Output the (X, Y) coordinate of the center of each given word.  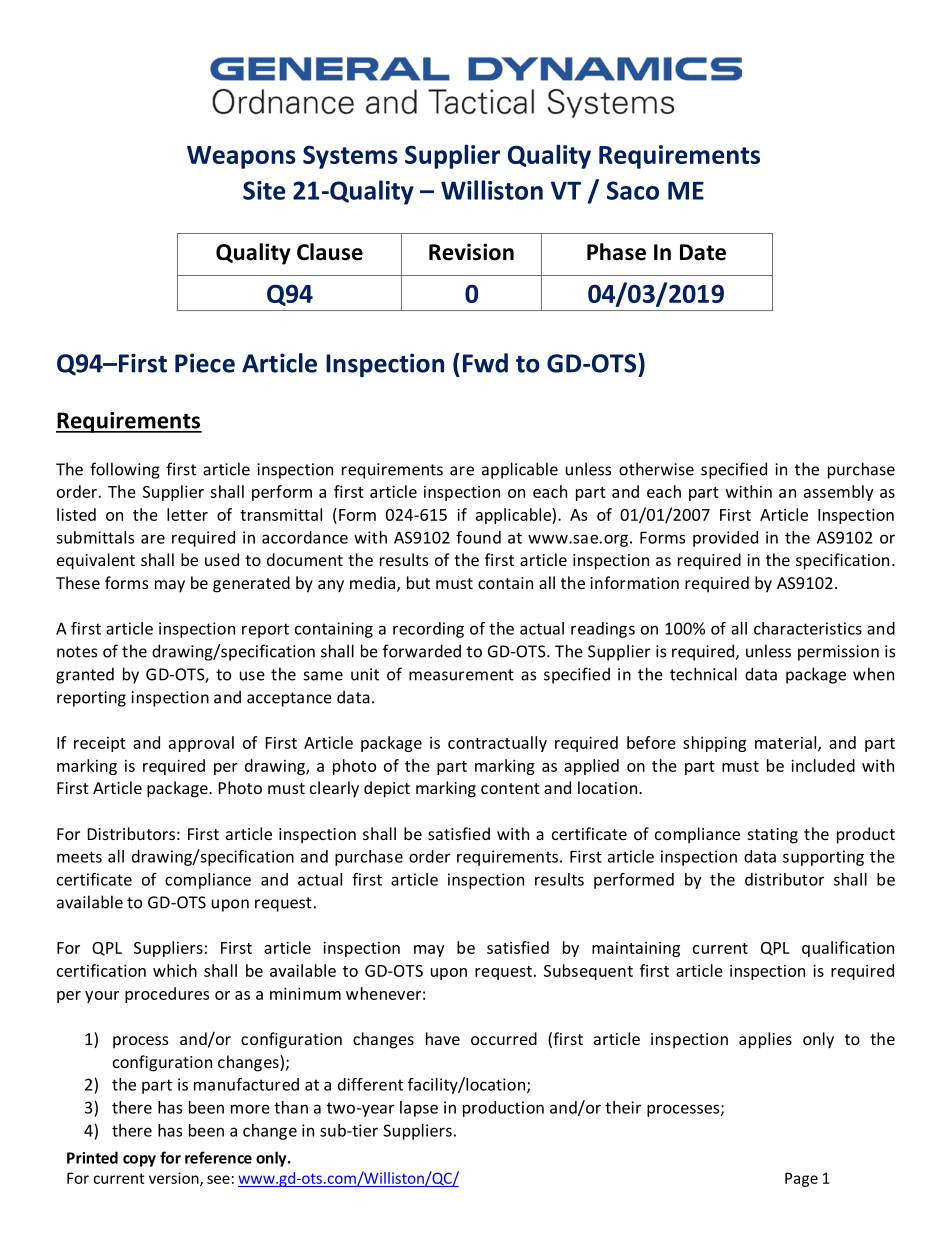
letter (187, 514)
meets (79, 857)
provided (725, 539)
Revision (471, 252)
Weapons (241, 157)
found (478, 537)
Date (703, 252)
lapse (419, 1109)
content (510, 788)
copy (139, 1161)
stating (773, 836)
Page (801, 1179)
